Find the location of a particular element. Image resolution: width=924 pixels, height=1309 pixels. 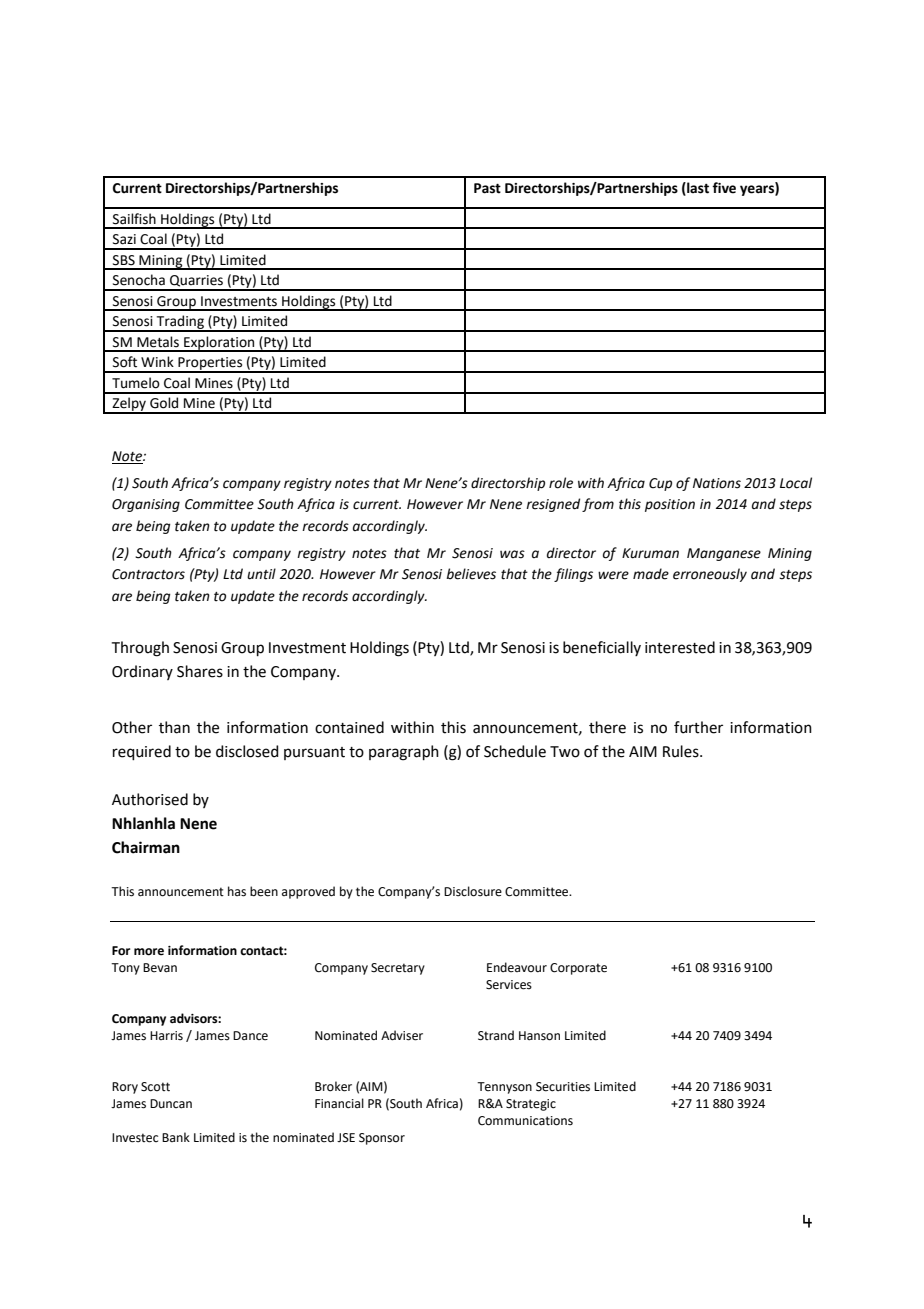

interested is located at coordinates (680, 647).
